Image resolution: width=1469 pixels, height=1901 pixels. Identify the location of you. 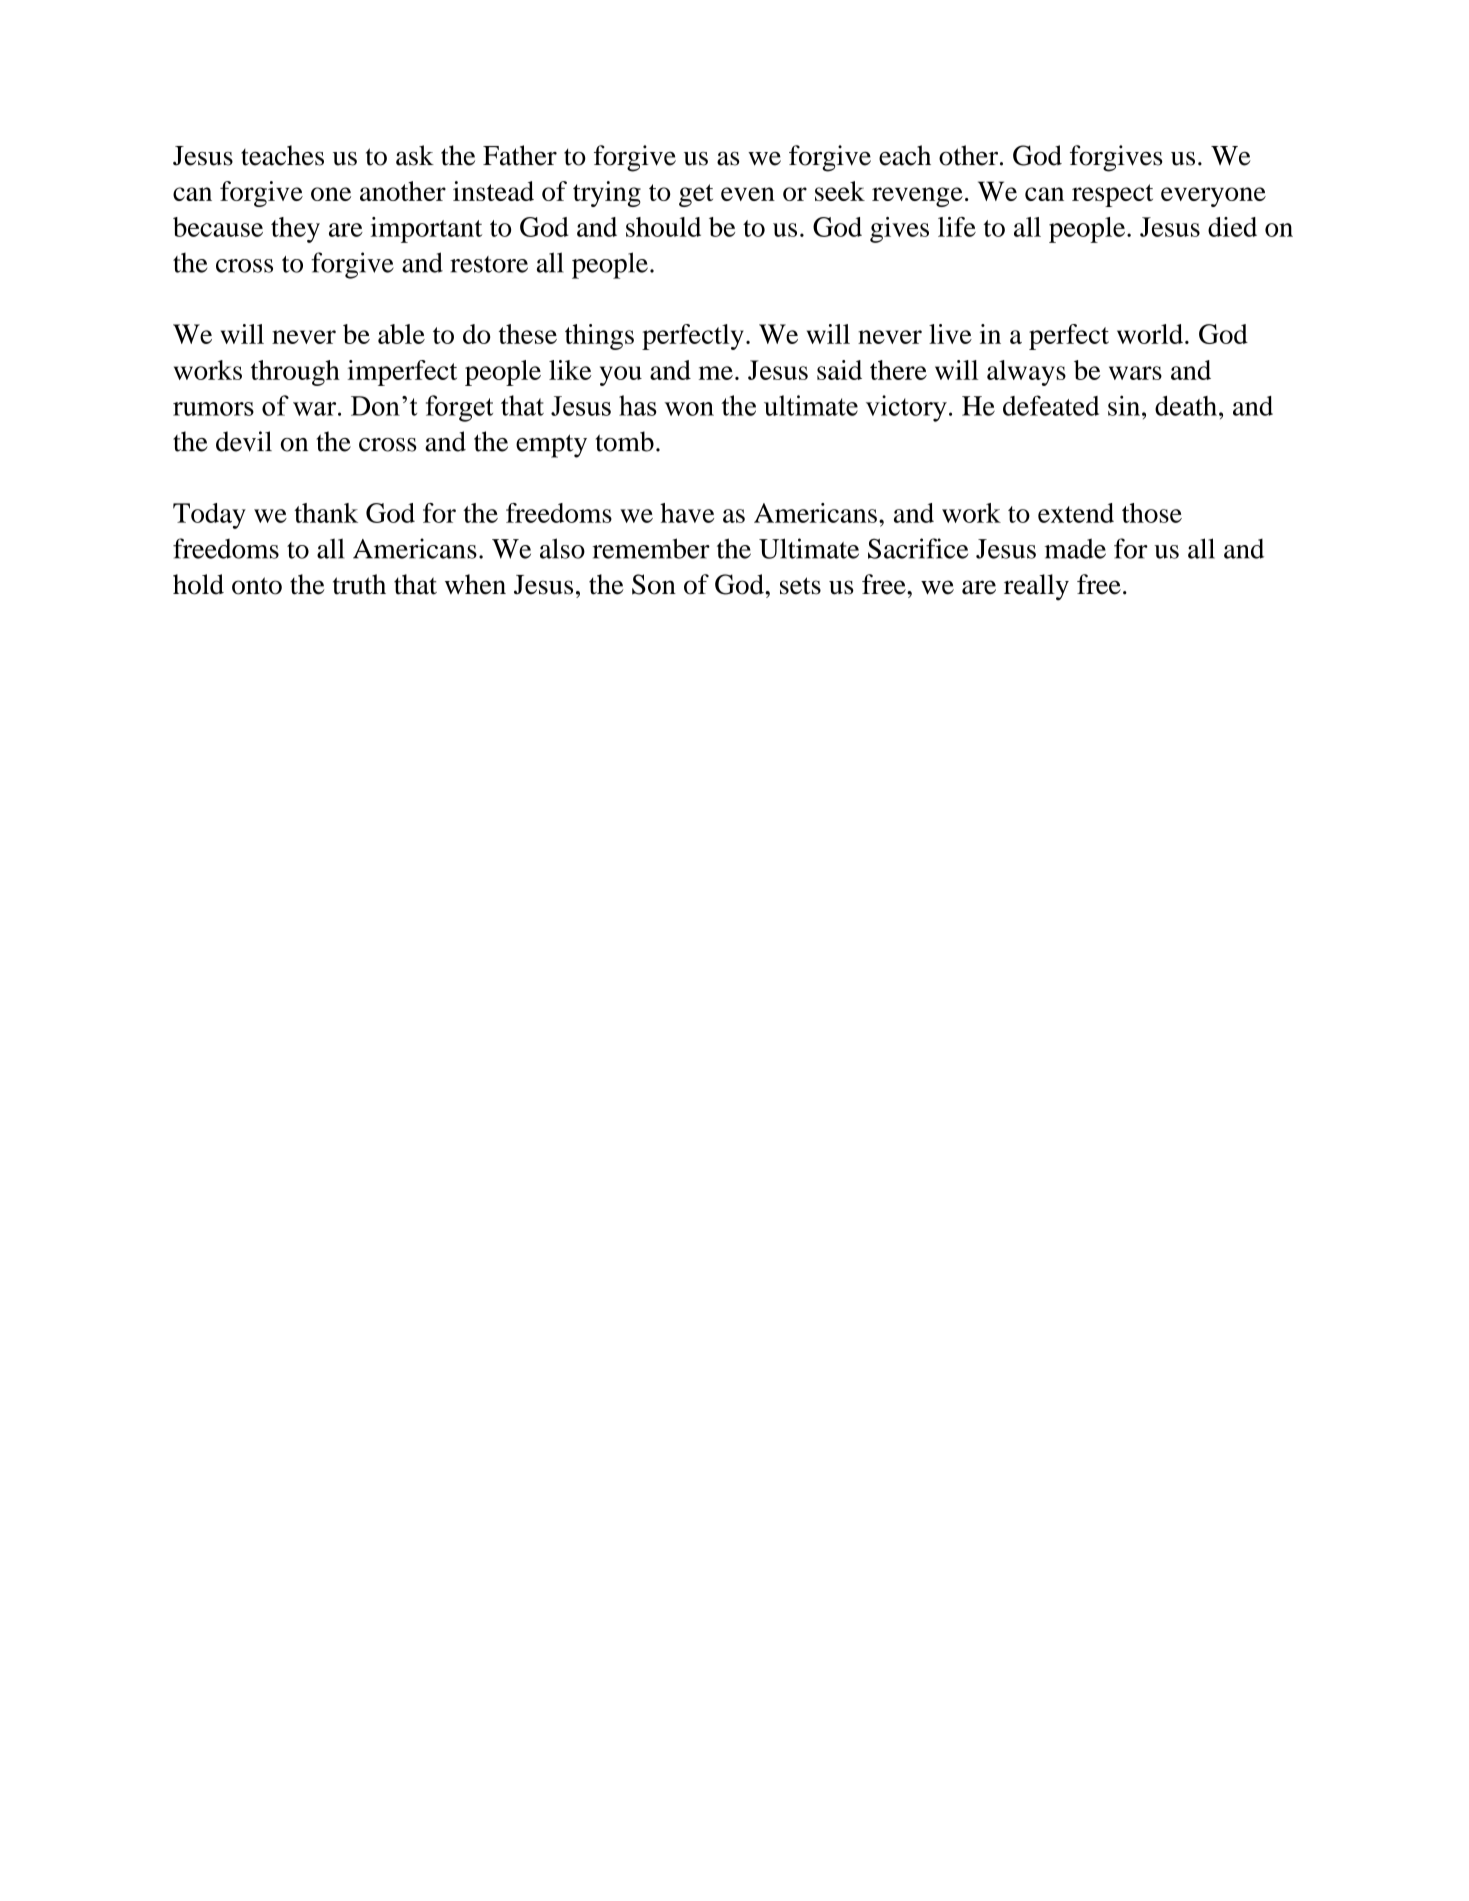
(621, 376).
